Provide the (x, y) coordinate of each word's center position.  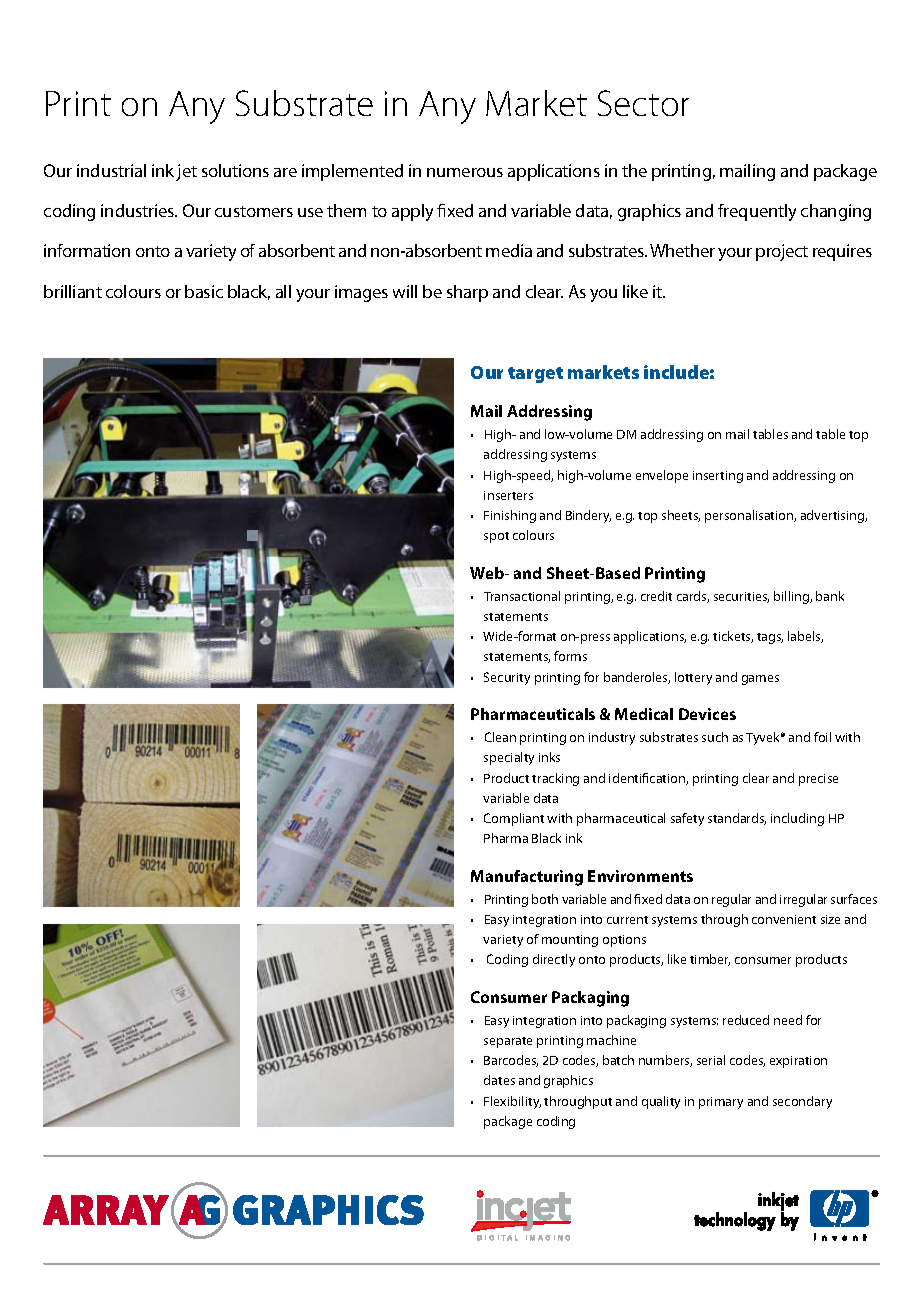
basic (204, 291)
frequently (757, 212)
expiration (798, 1062)
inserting (718, 477)
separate (508, 1042)
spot (496, 537)
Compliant (514, 819)
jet (186, 172)
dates (499, 1080)
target (535, 375)
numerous (465, 172)
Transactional (522, 596)
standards (737, 819)
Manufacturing (527, 878)
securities (741, 597)
